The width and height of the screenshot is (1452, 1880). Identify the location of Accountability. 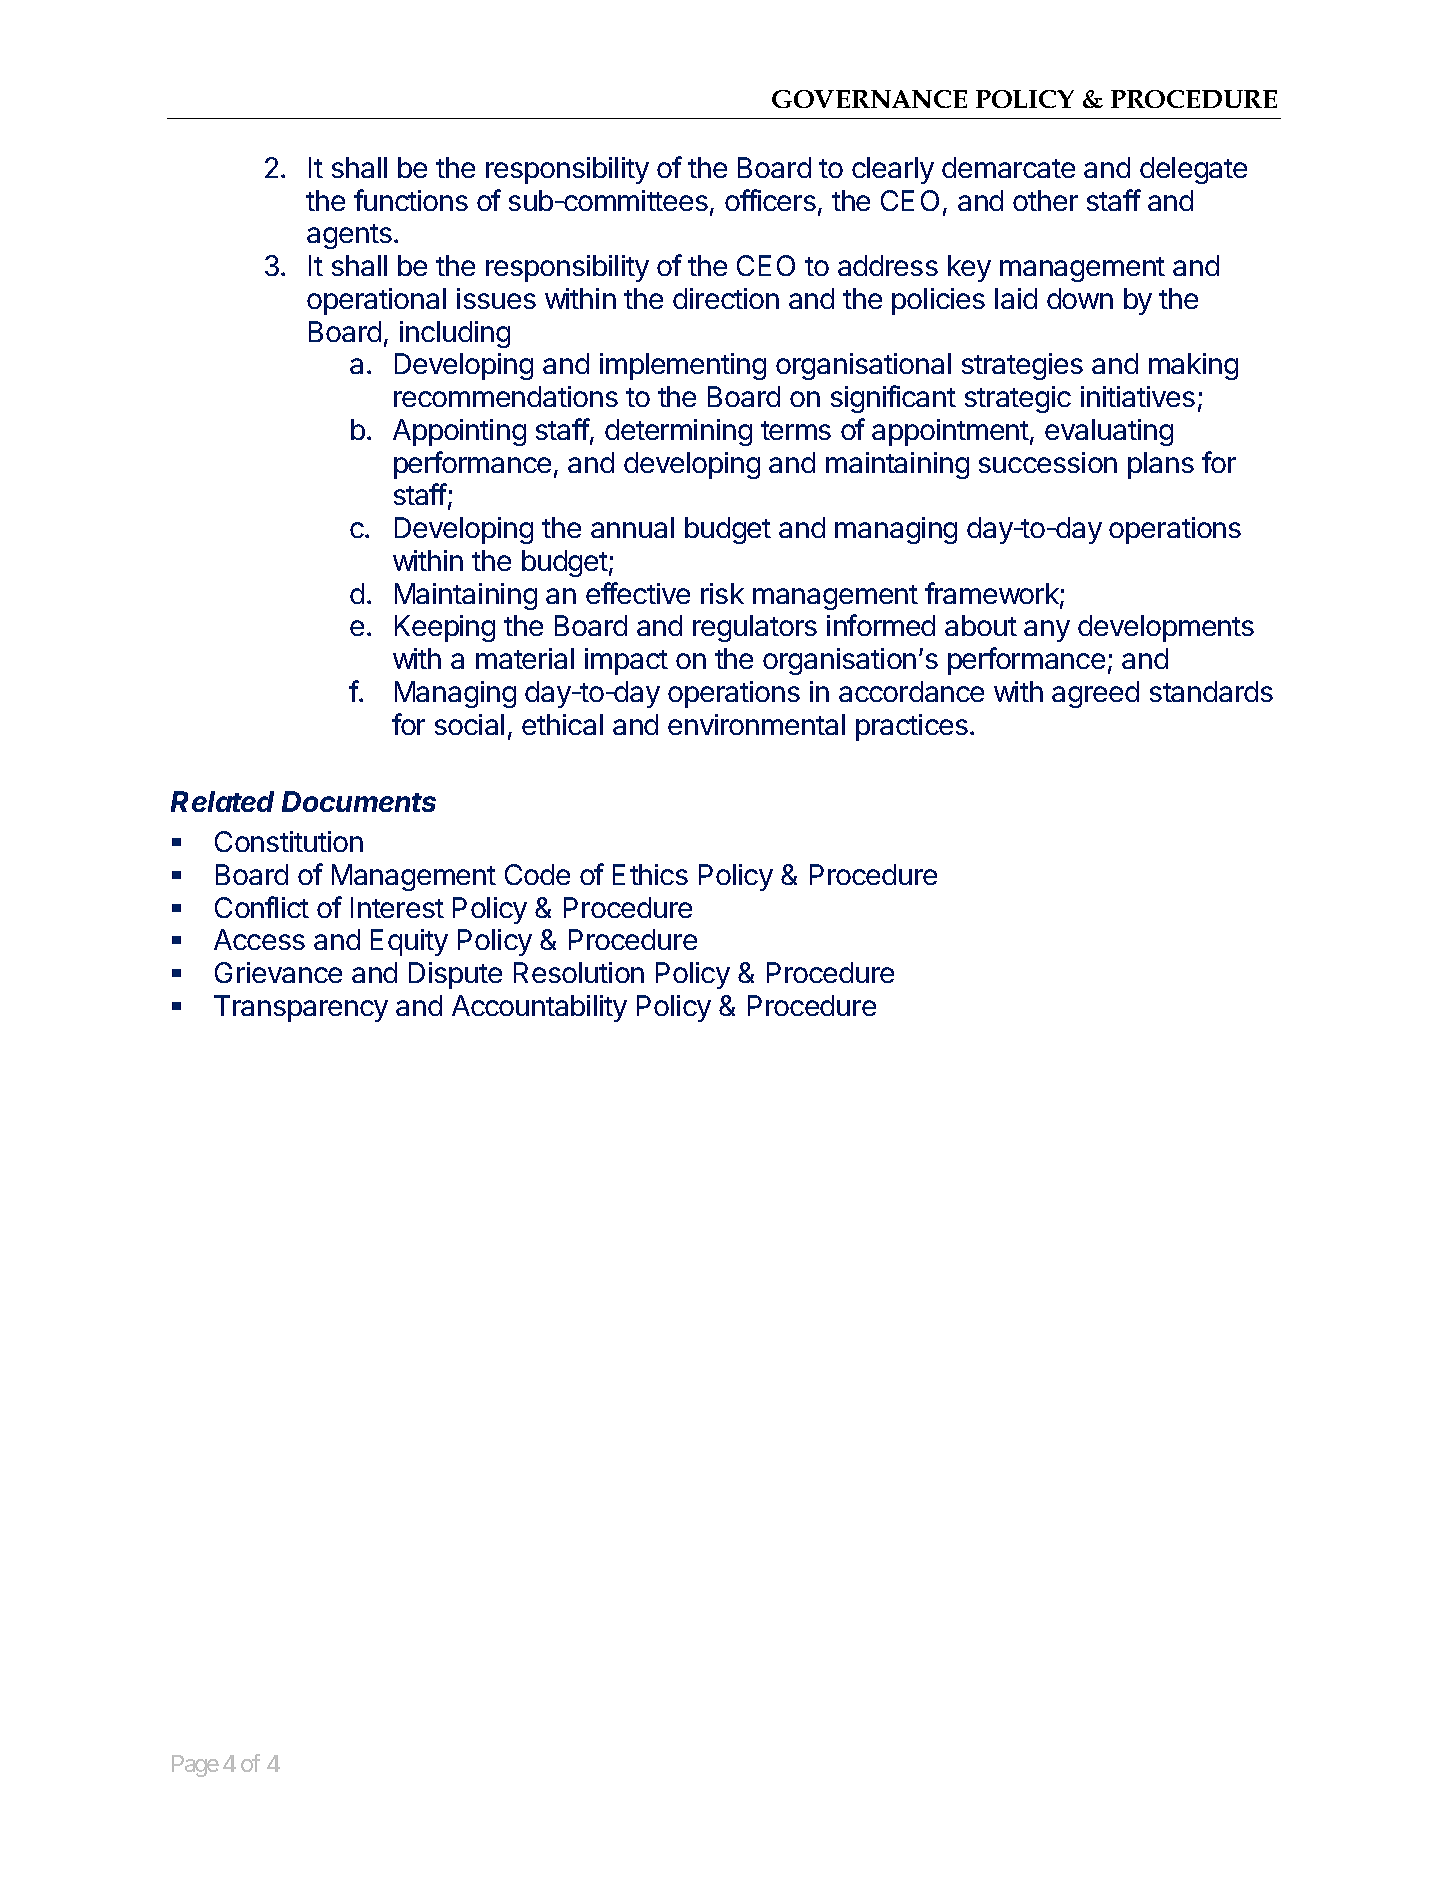
(539, 1008).
